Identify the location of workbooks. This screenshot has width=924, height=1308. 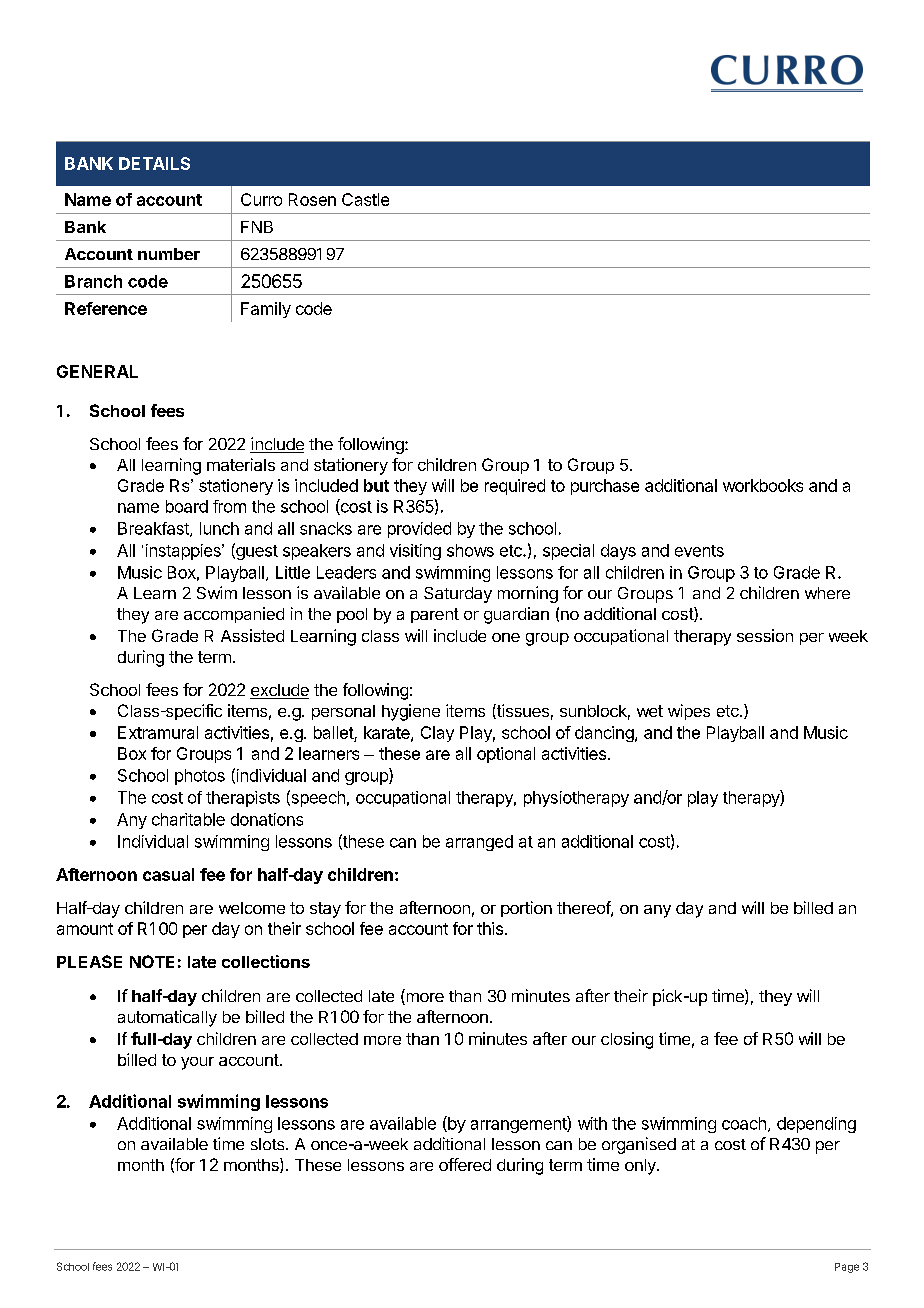
(763, 485).
